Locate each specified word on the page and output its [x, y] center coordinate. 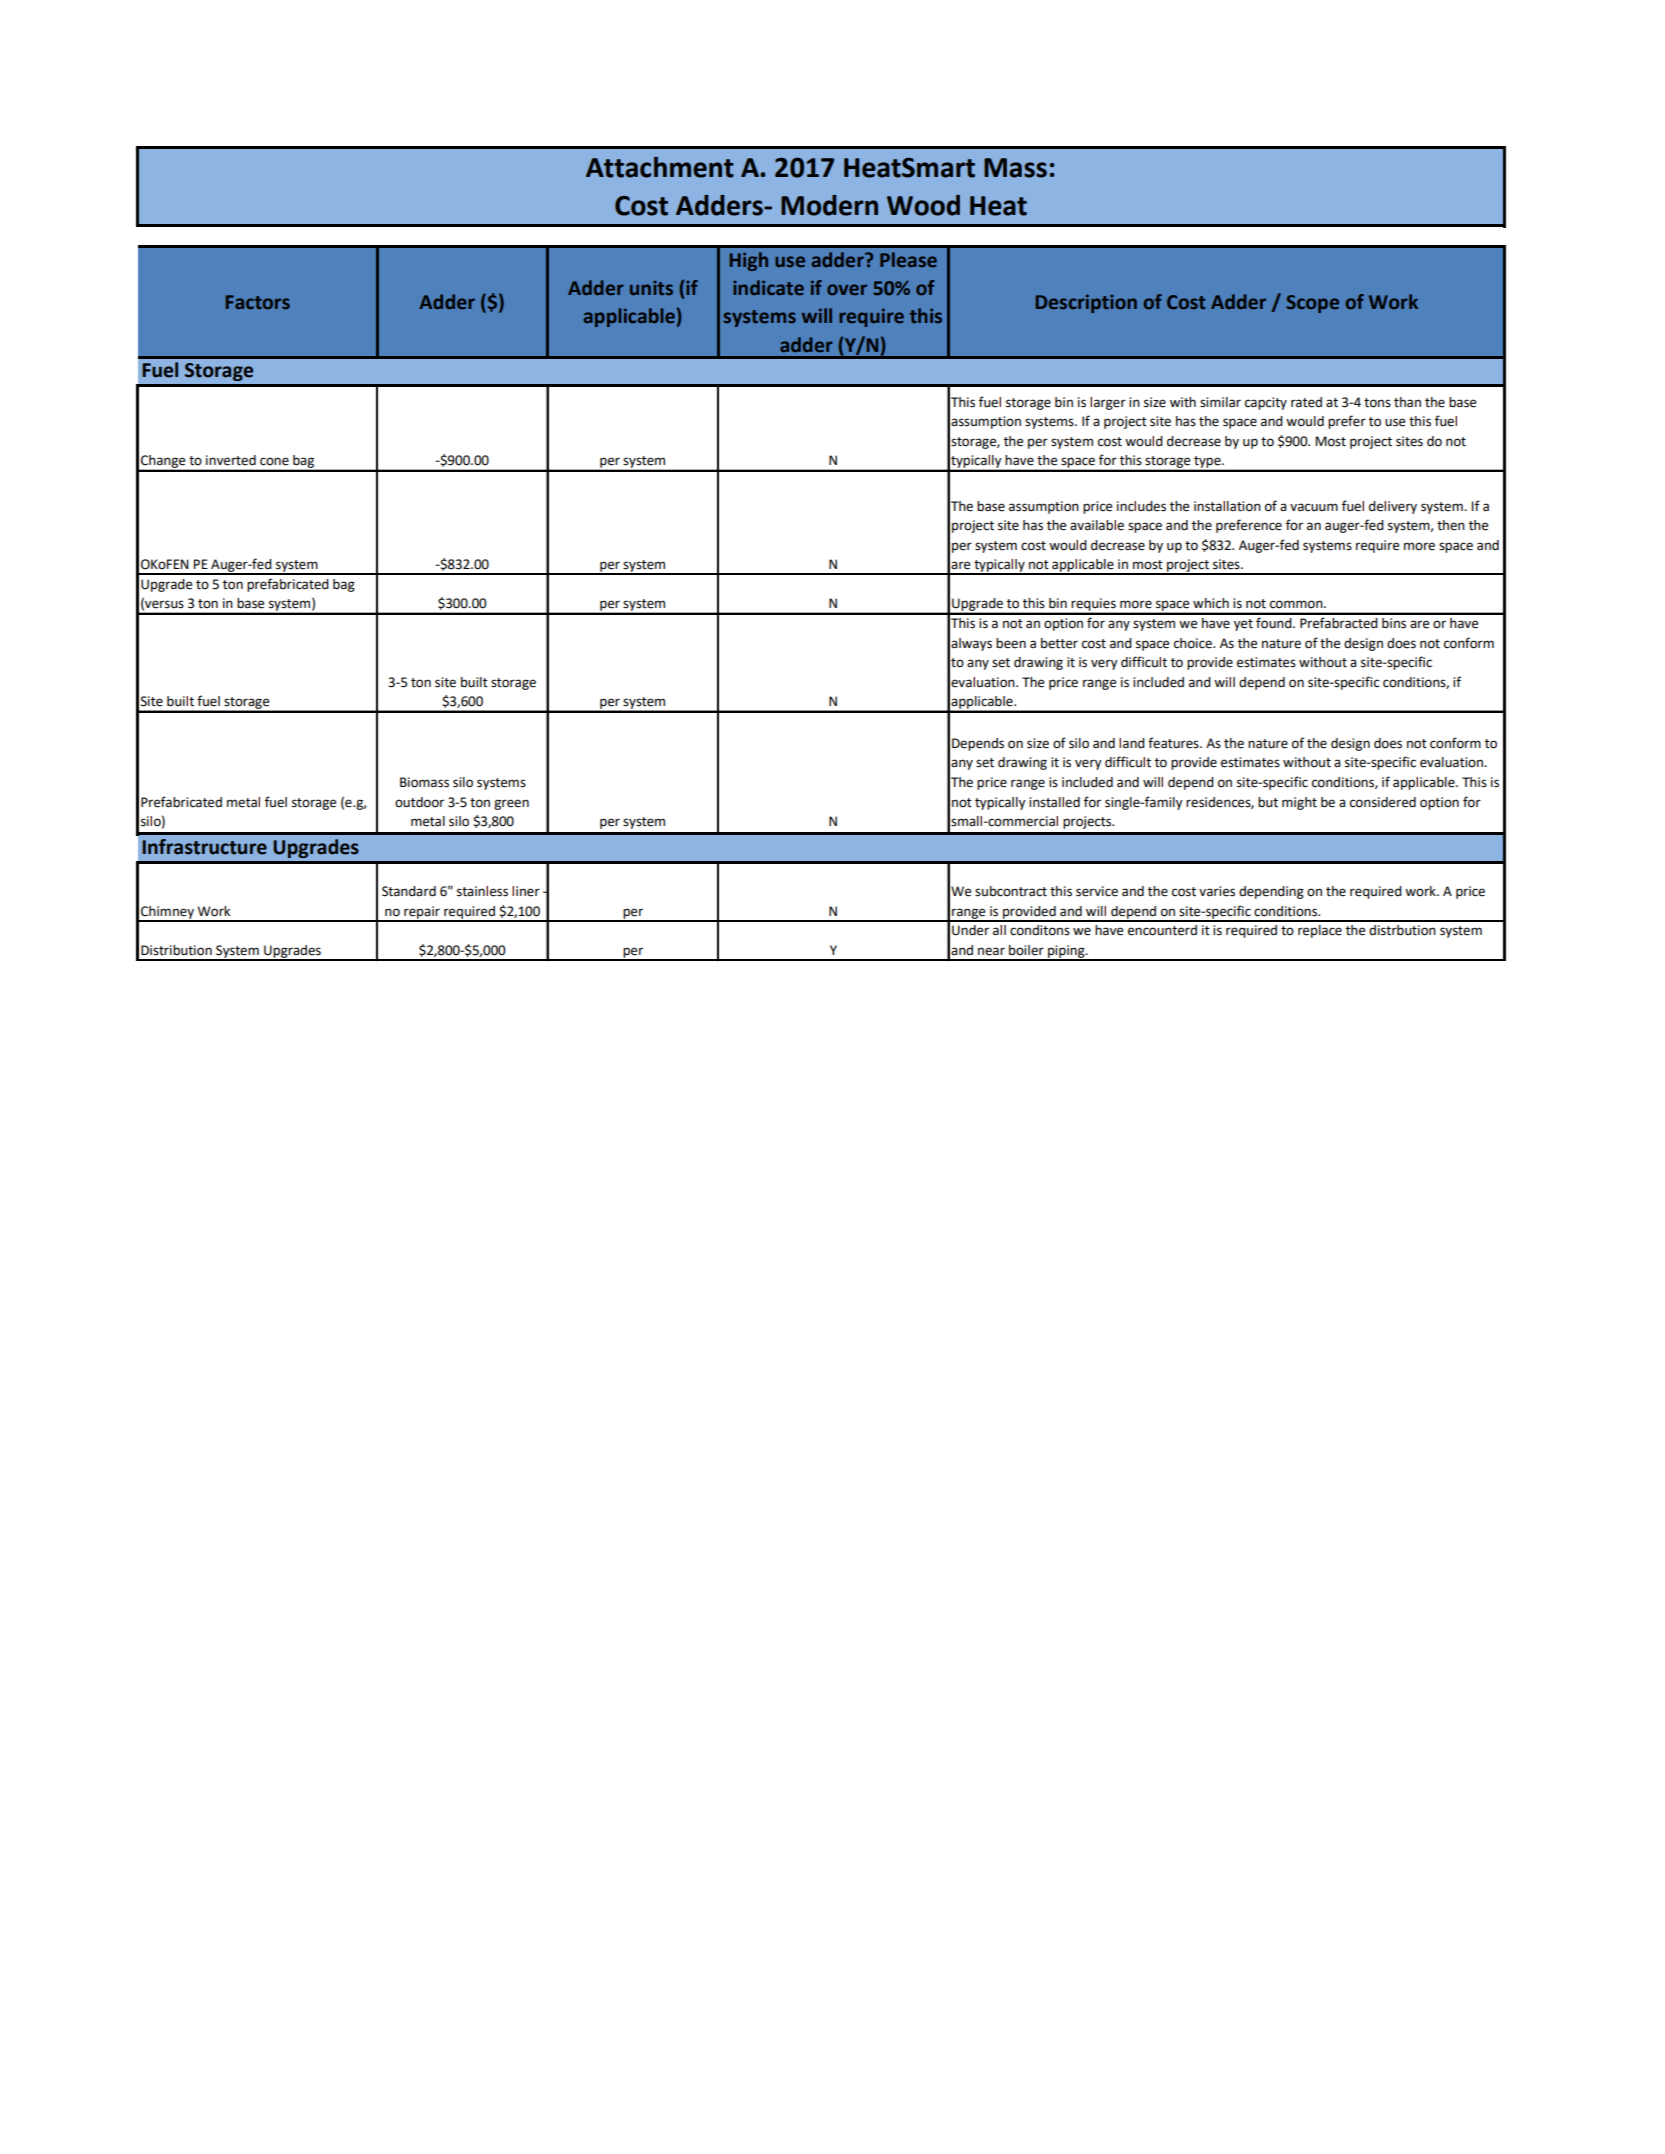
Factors [258, 302]
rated [1306, 402]
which [1211, 603]
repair [422, 913]
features [1174, 743]
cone [274, 461]
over [847, 289]
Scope [1312, 304]
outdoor [419, 802]
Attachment [660, 167]
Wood [923, 205]
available [1097, 525]
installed [1054, 802]
